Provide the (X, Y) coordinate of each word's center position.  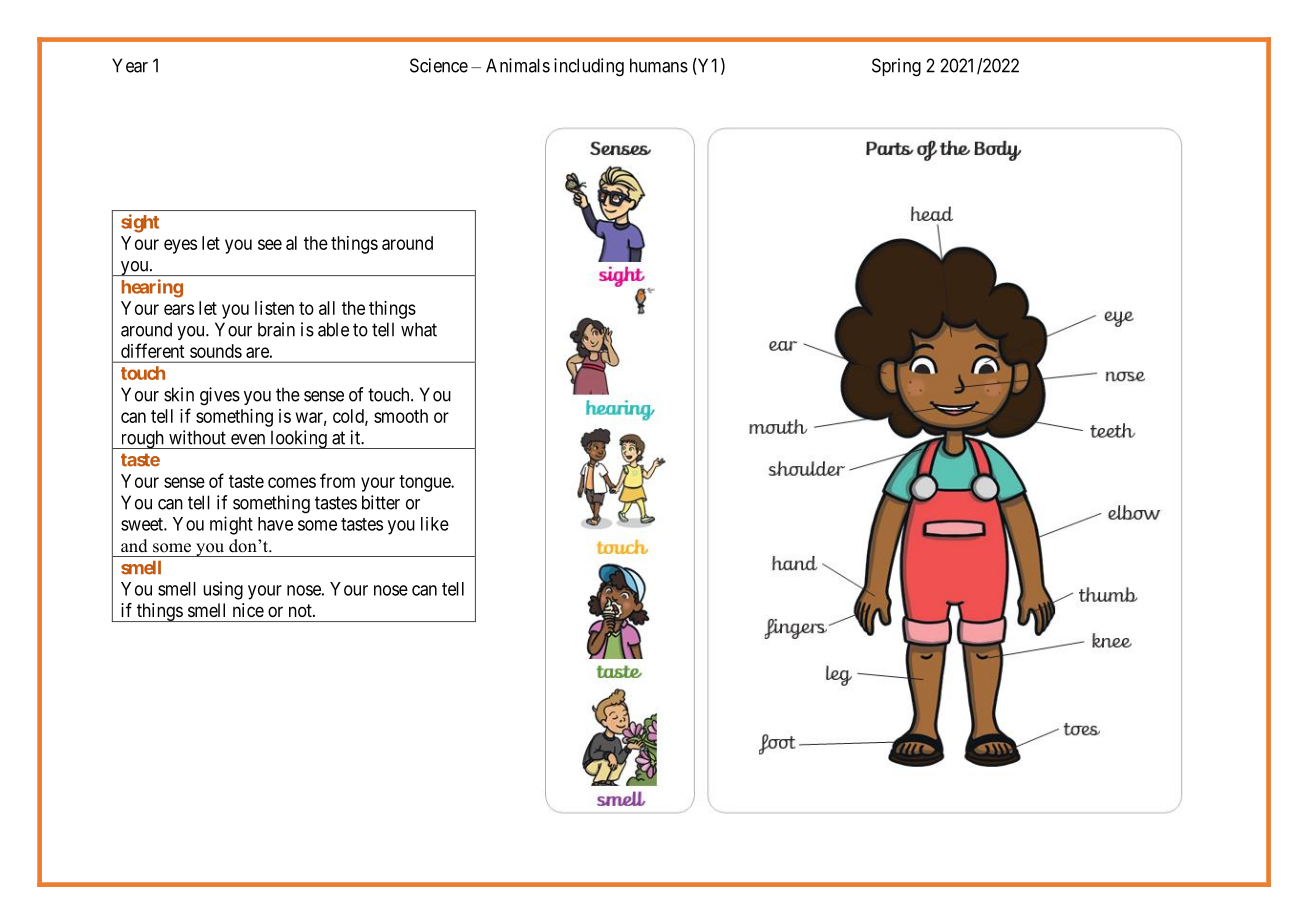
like (435, 524)
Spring (896, 67)
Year (130, 65)
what (419, 329)
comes (292, 482)
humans (659, 65)
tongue (425, 483)
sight (140, 223)
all (327, 308)
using (223, 590)
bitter (381, 502)
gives (220, 396)
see (270, 244)
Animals (518, 65)
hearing (152, 288)
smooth (401, 416)
